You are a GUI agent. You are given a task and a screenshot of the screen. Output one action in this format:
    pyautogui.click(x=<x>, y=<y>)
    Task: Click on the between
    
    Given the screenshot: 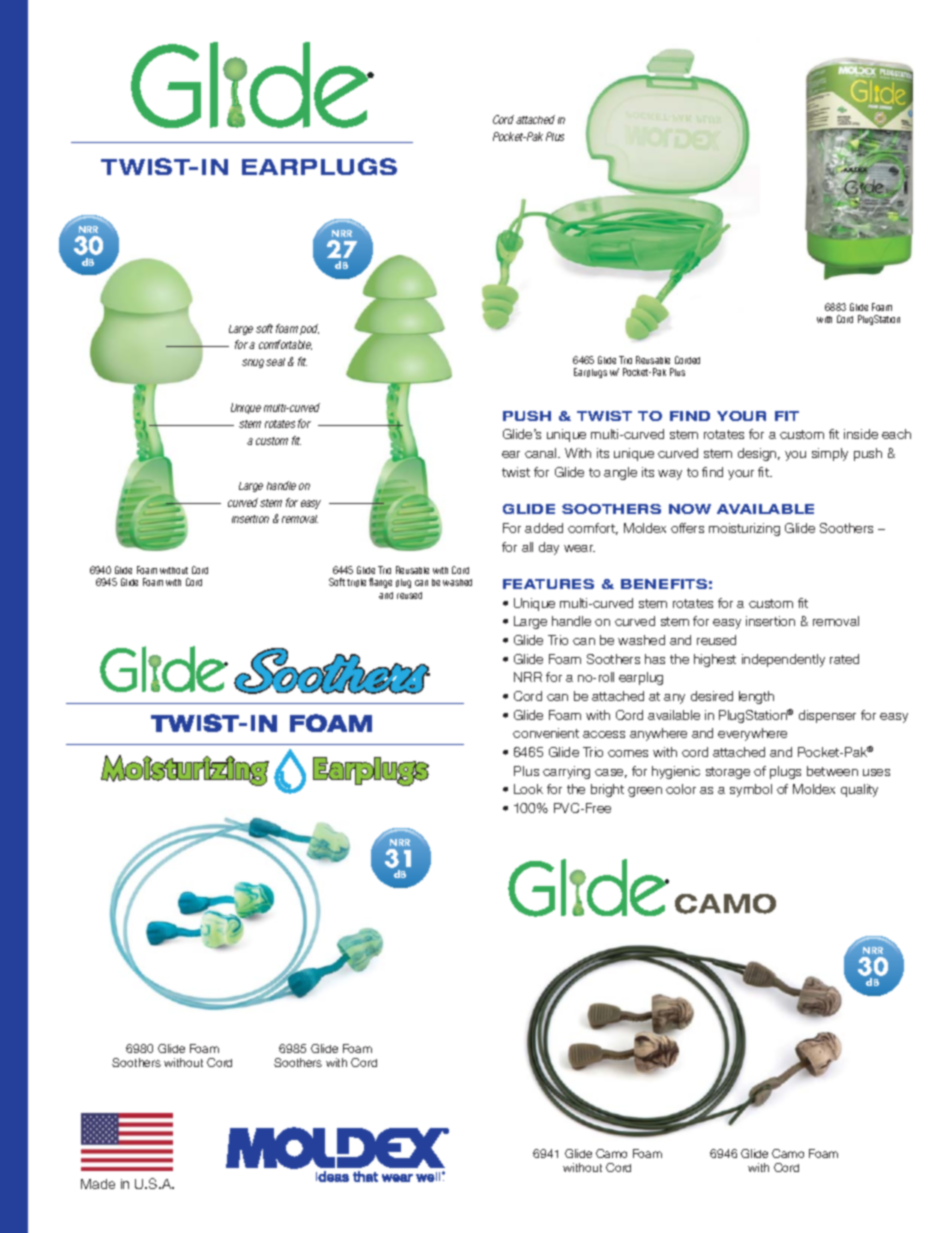 What is the action you would take?
    pyautogui.click(x=832, y=771)
